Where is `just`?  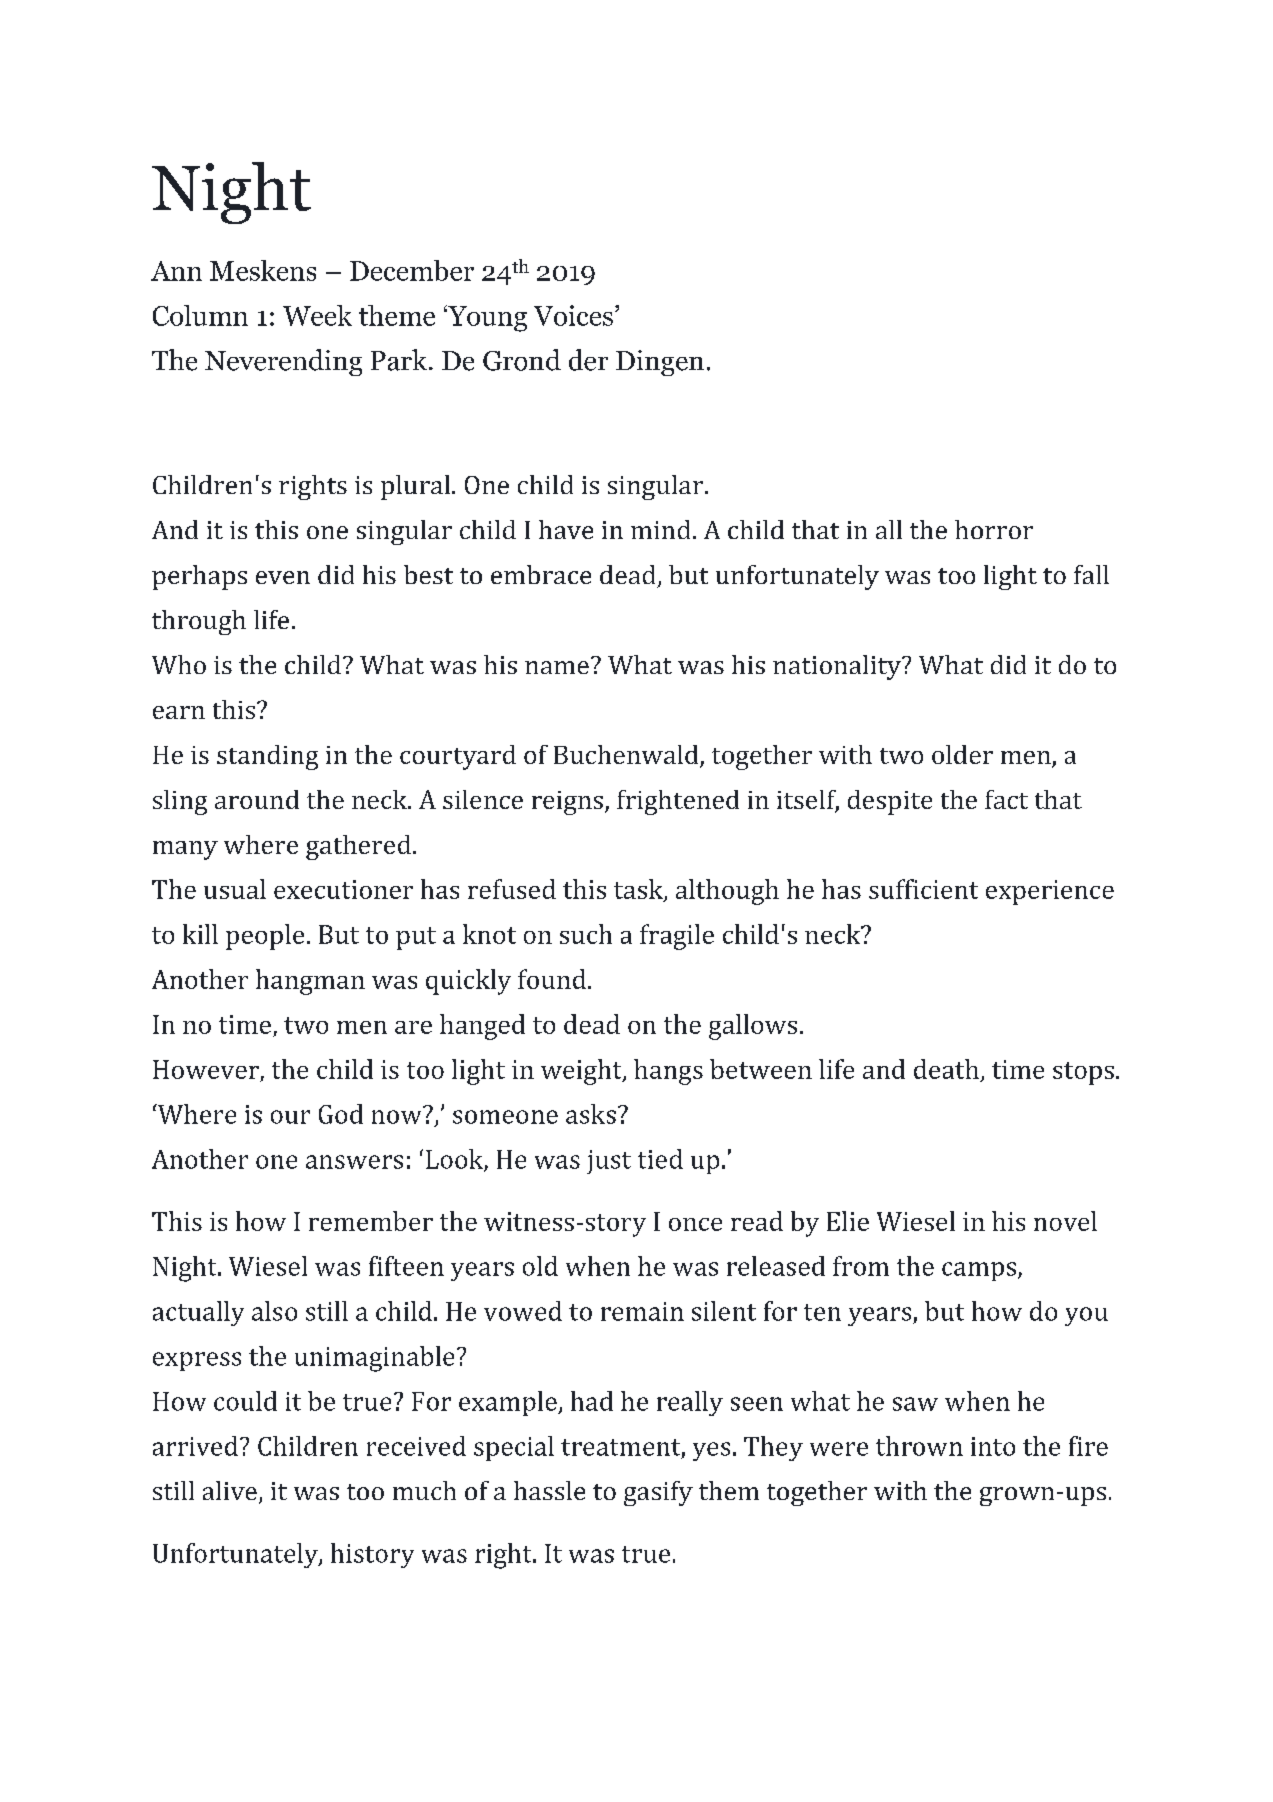 just is located at coordinates (609, 1162).
